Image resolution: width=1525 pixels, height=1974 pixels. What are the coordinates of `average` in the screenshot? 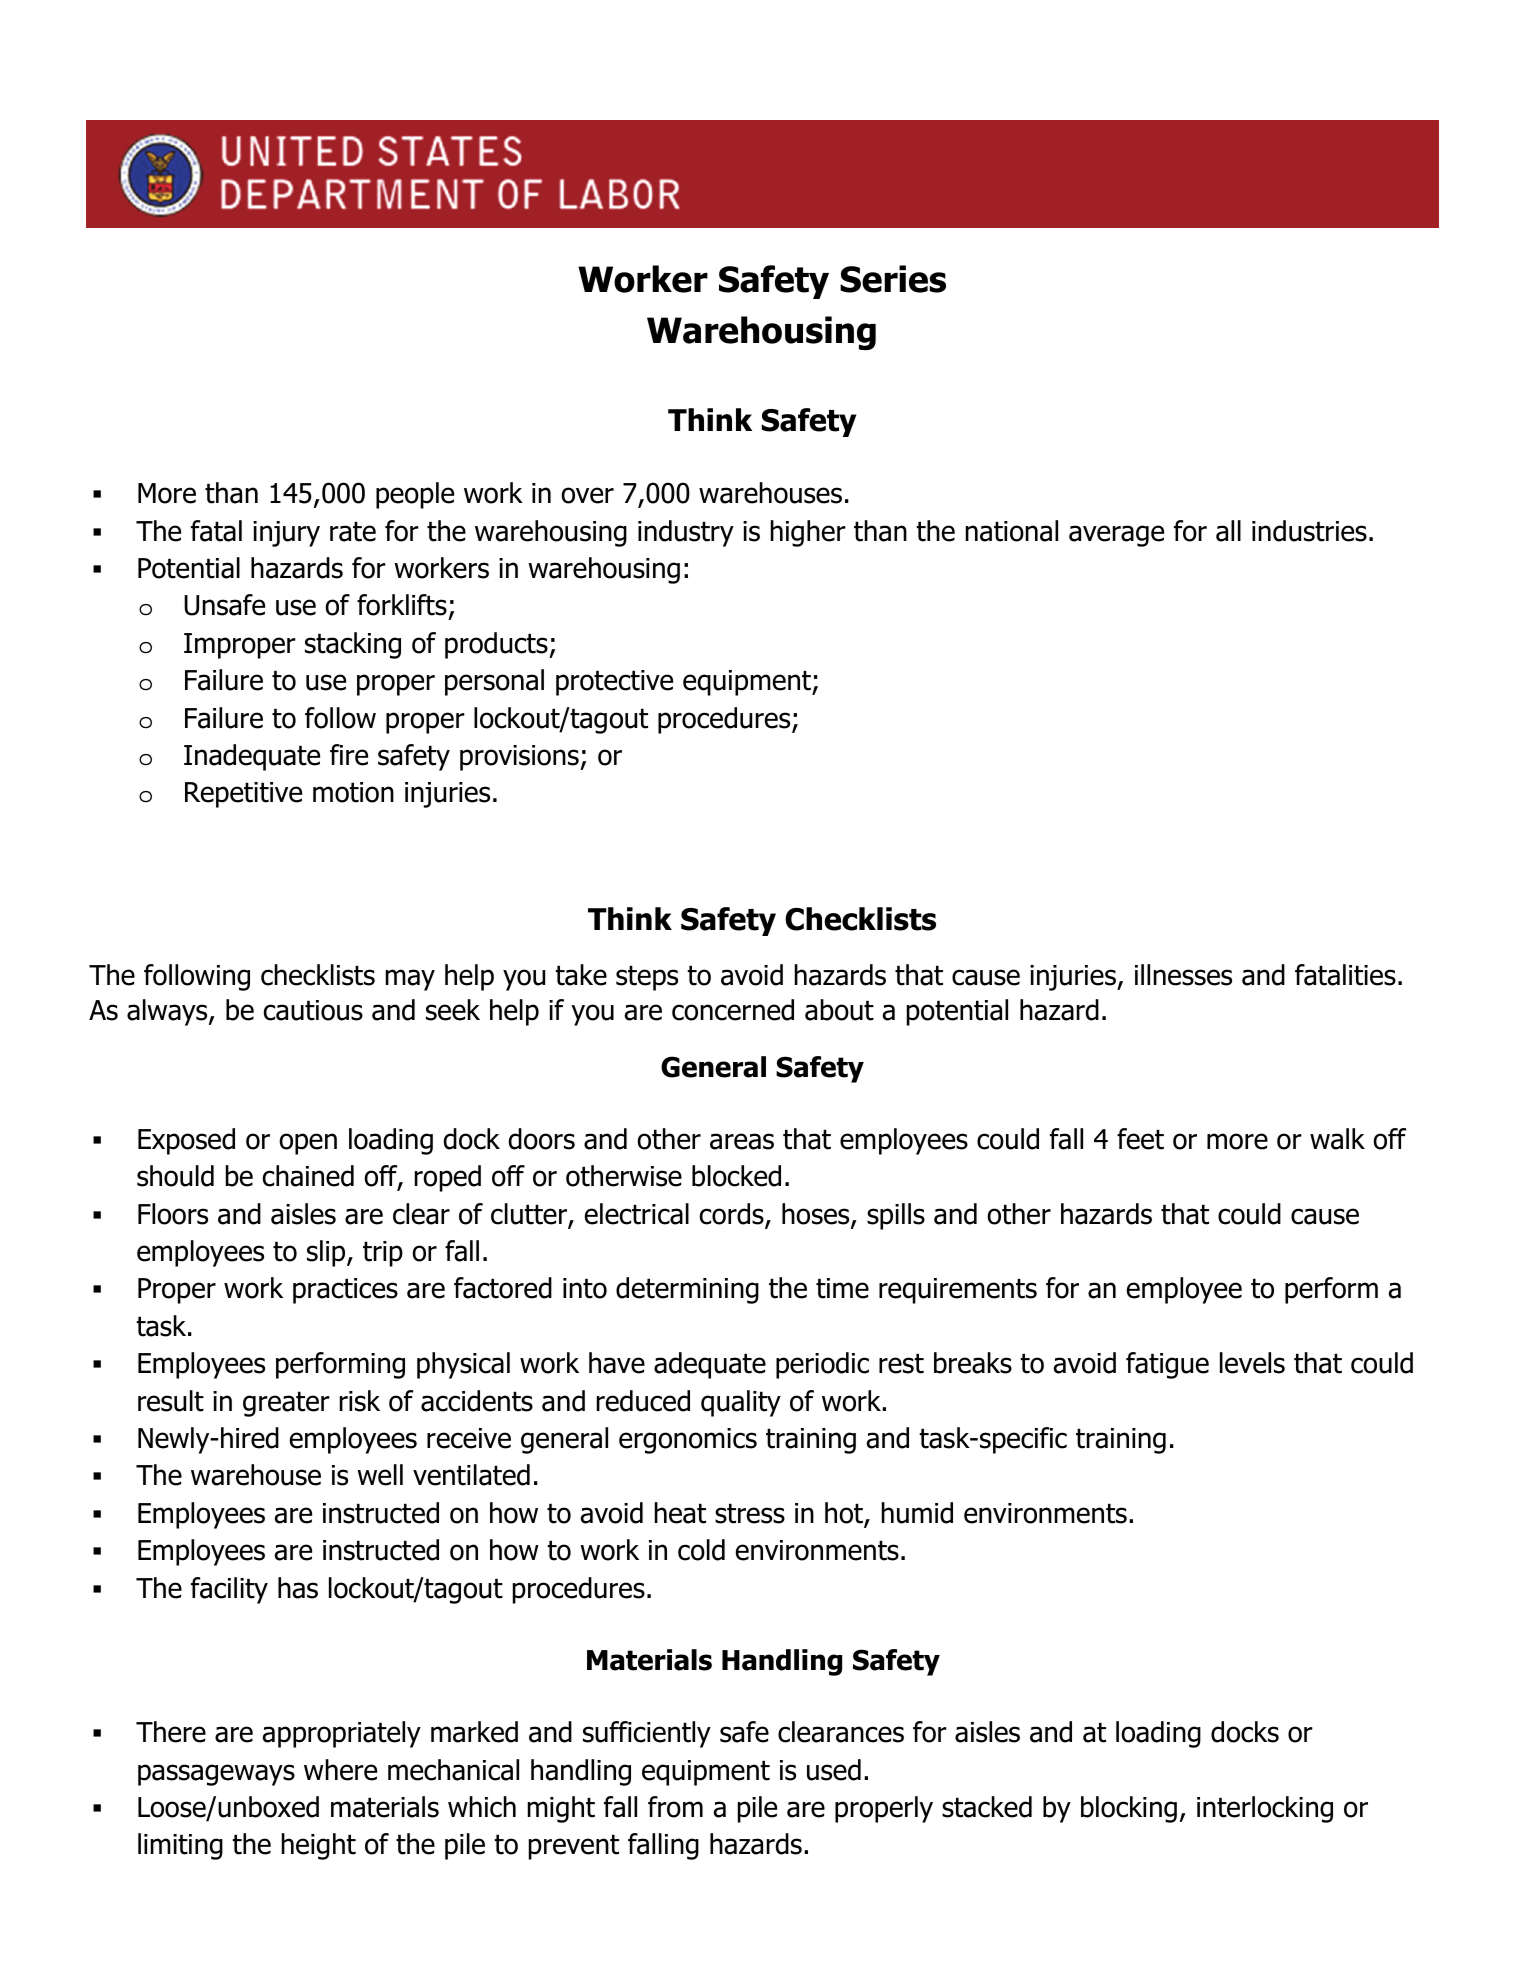 It's located at (1116, 536).
